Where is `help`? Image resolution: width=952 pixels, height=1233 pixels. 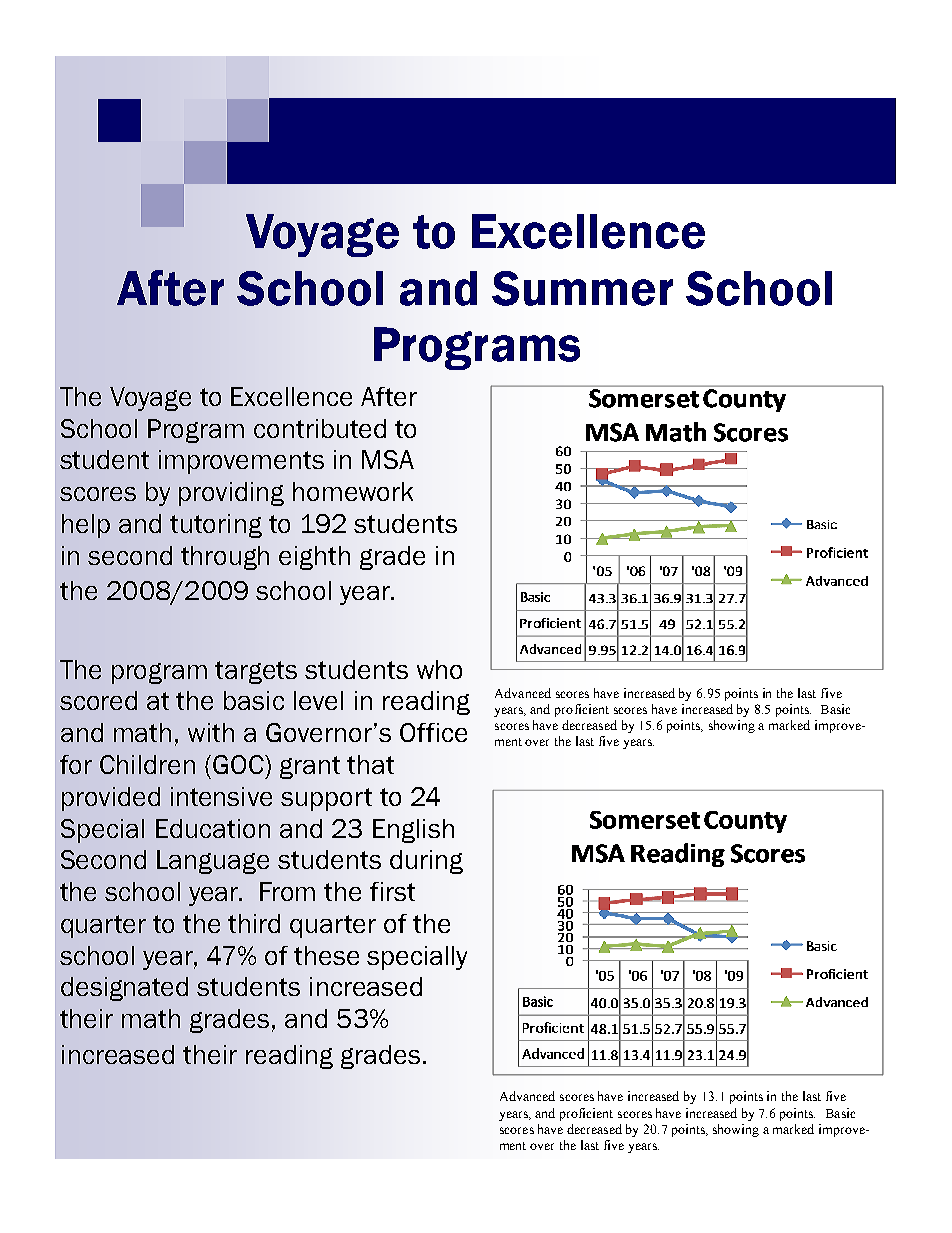
help is located at coordinates (86, 526).
